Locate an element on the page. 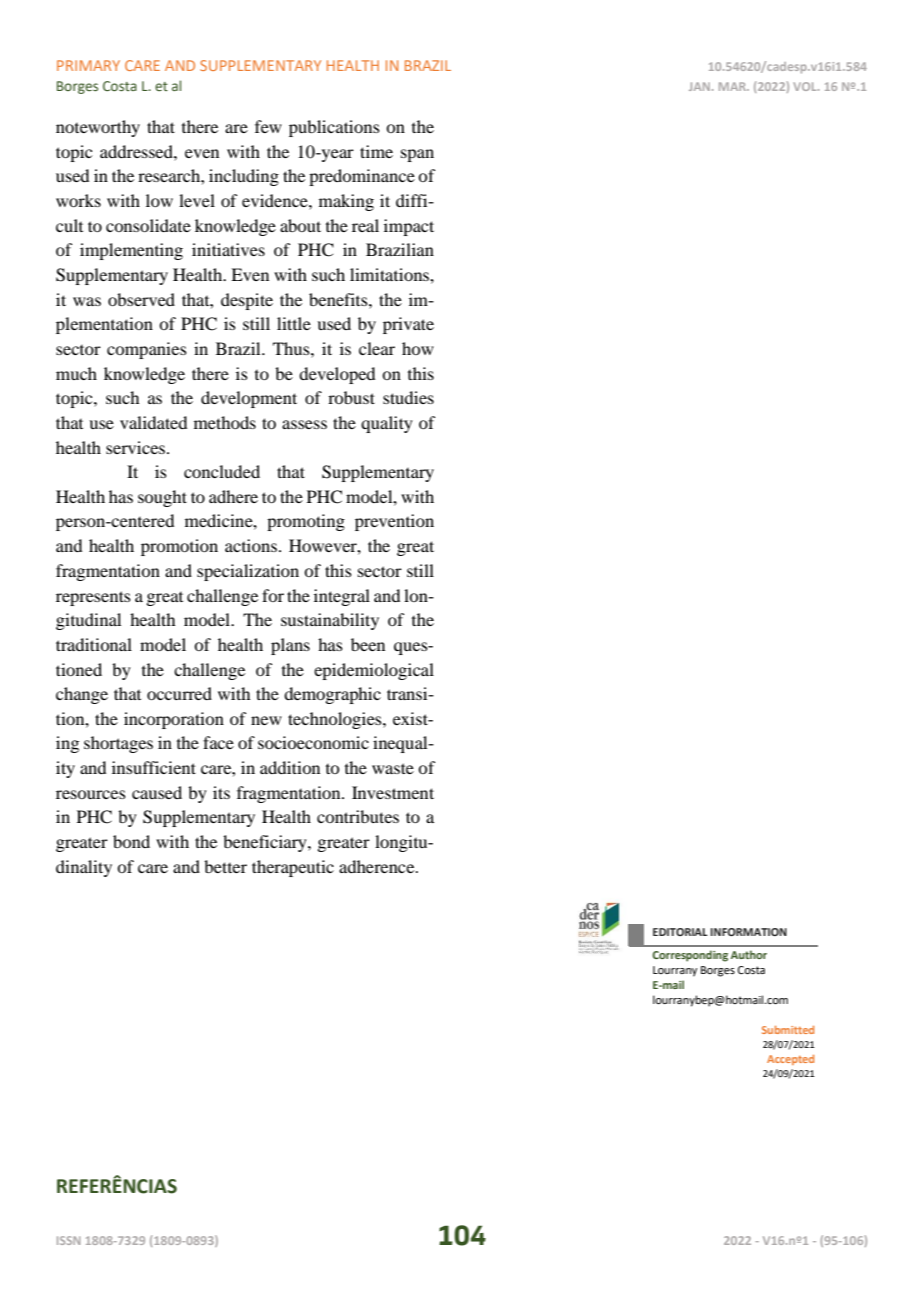  Accepted is located at coordinates (790, 1060).
